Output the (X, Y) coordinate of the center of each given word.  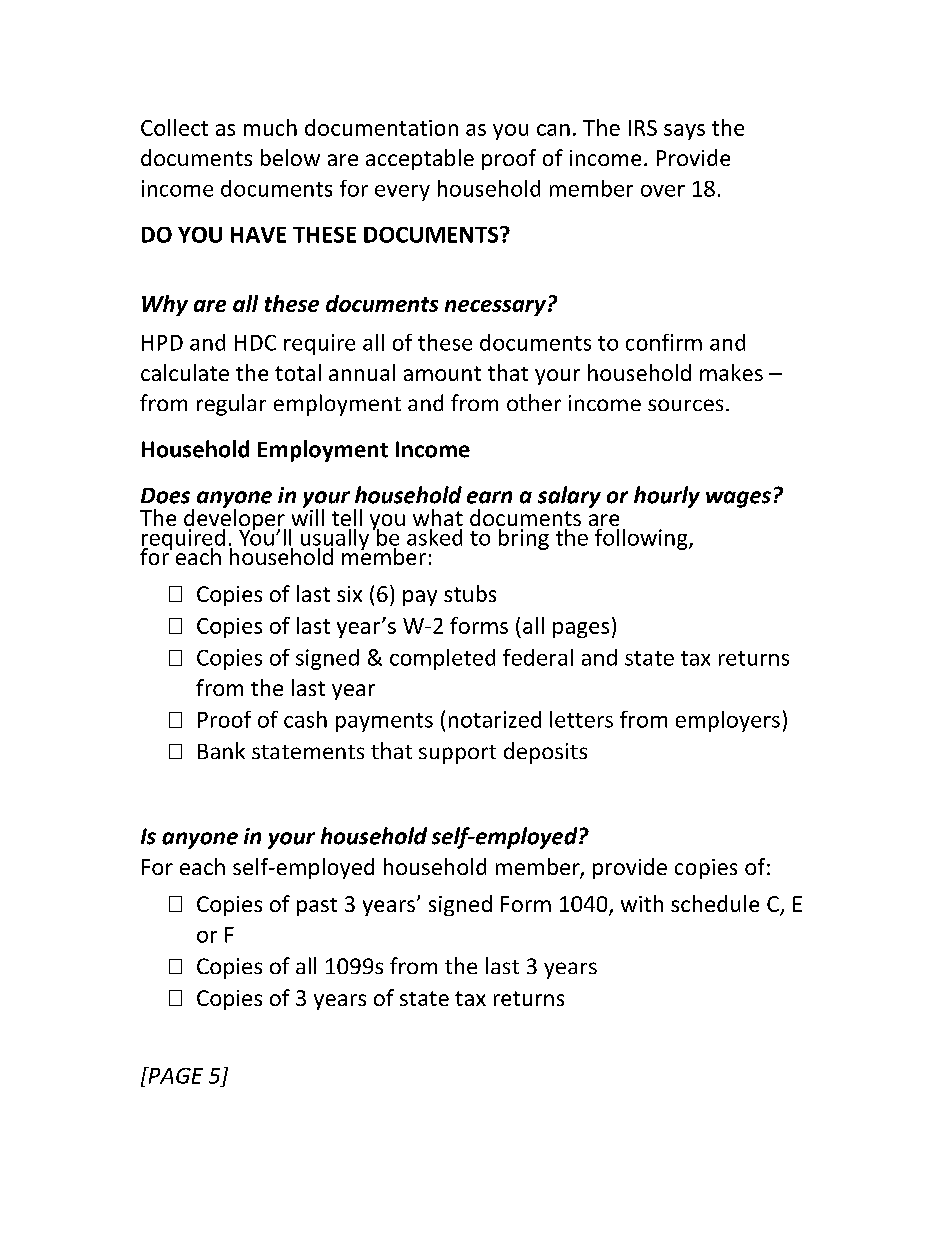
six (349, 594)
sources (685, 405)
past (317, 907)
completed (442, 659)
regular (231, 405)
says (684, 132)
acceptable (420, 159)
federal (538, 657)
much (270, 127)
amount (442, 373)
